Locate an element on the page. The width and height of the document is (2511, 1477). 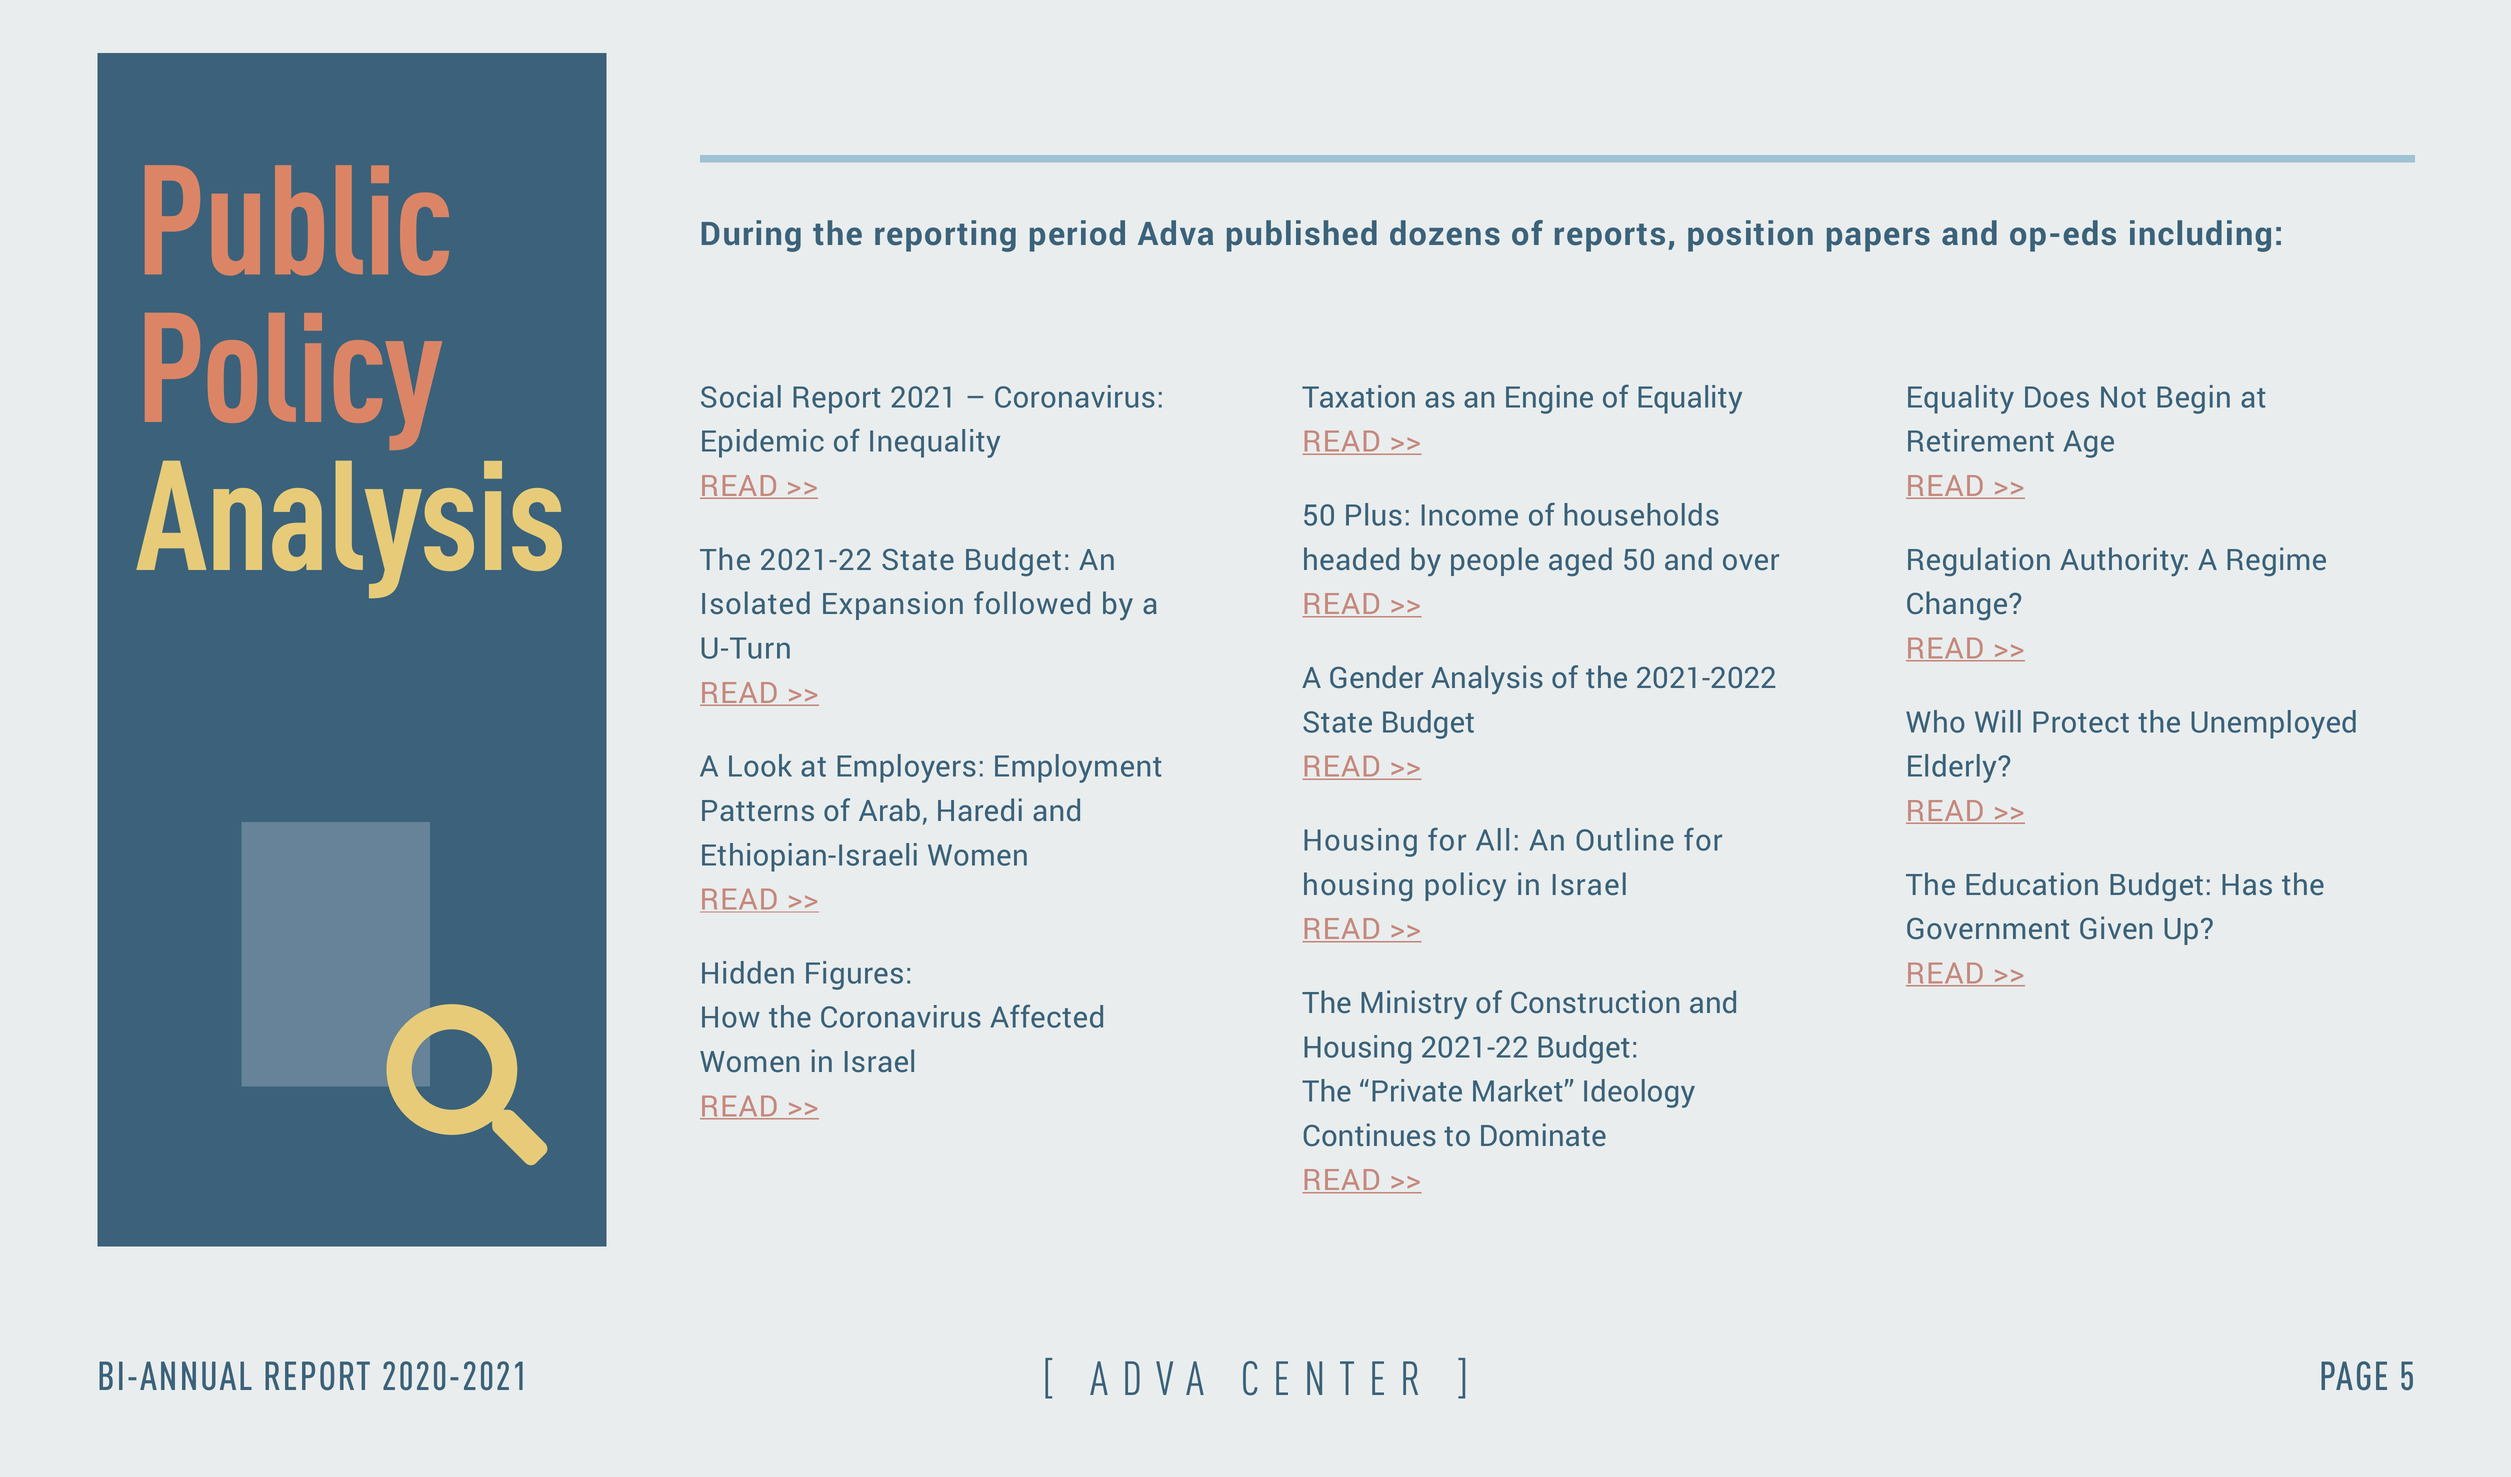
During is located at coordinates (751, 236).
